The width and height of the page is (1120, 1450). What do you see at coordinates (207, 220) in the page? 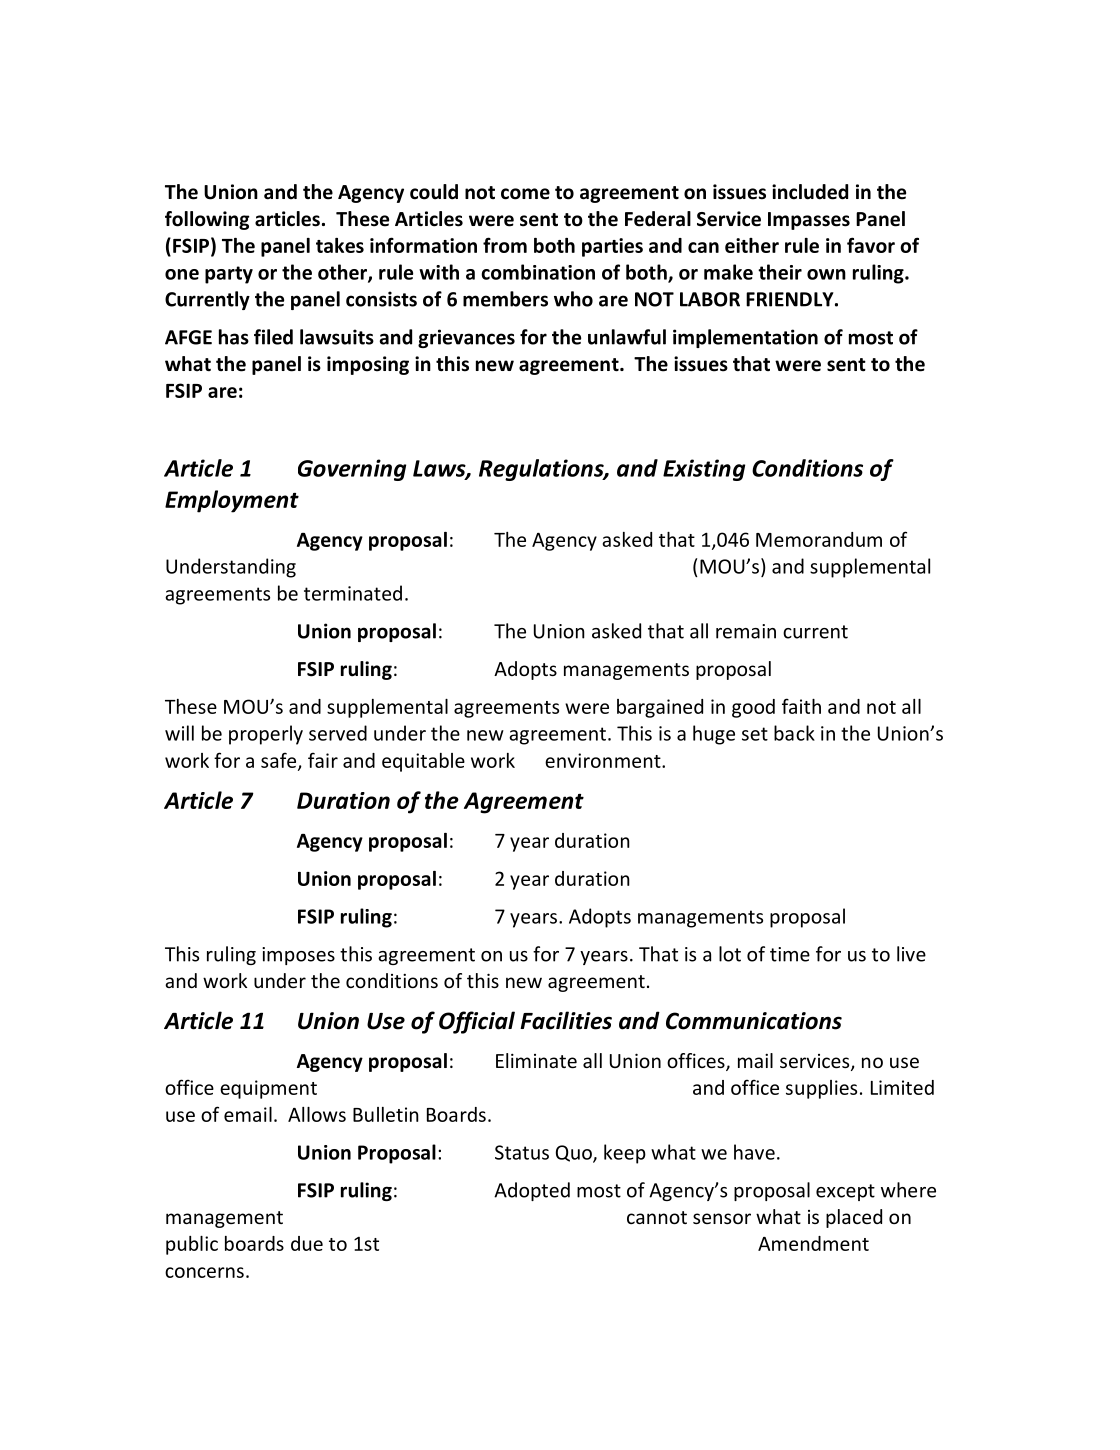
I see `following` at bounding box center [207, 220].
